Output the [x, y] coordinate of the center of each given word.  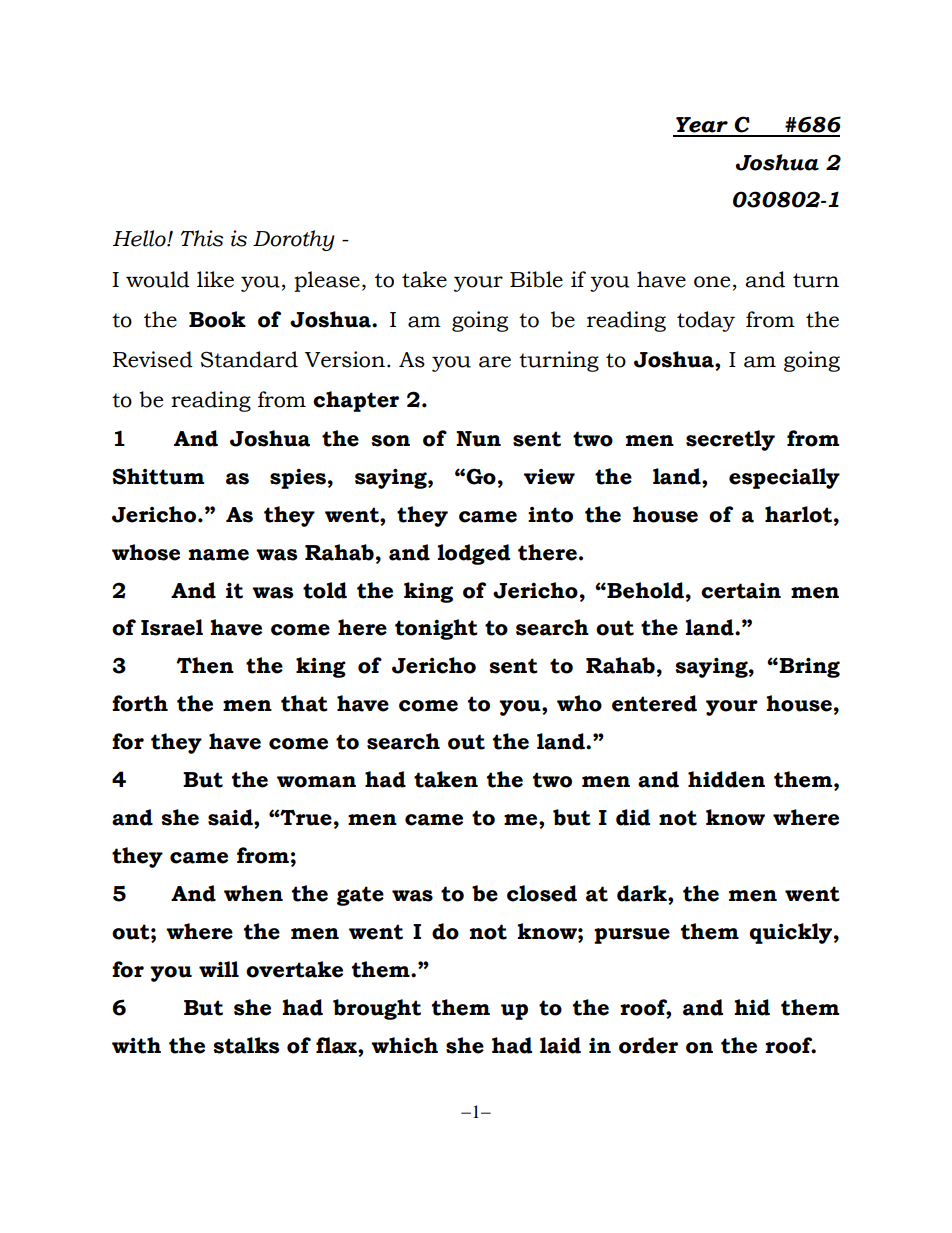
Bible [536, 279]
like [215, 279]
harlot [798, 514]
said [231, 817]
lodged [474, 554]
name [219, 555]
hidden [726, 779]
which [404, 1045]
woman [316, 782]
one [712, 282]
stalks [246, 1045]
